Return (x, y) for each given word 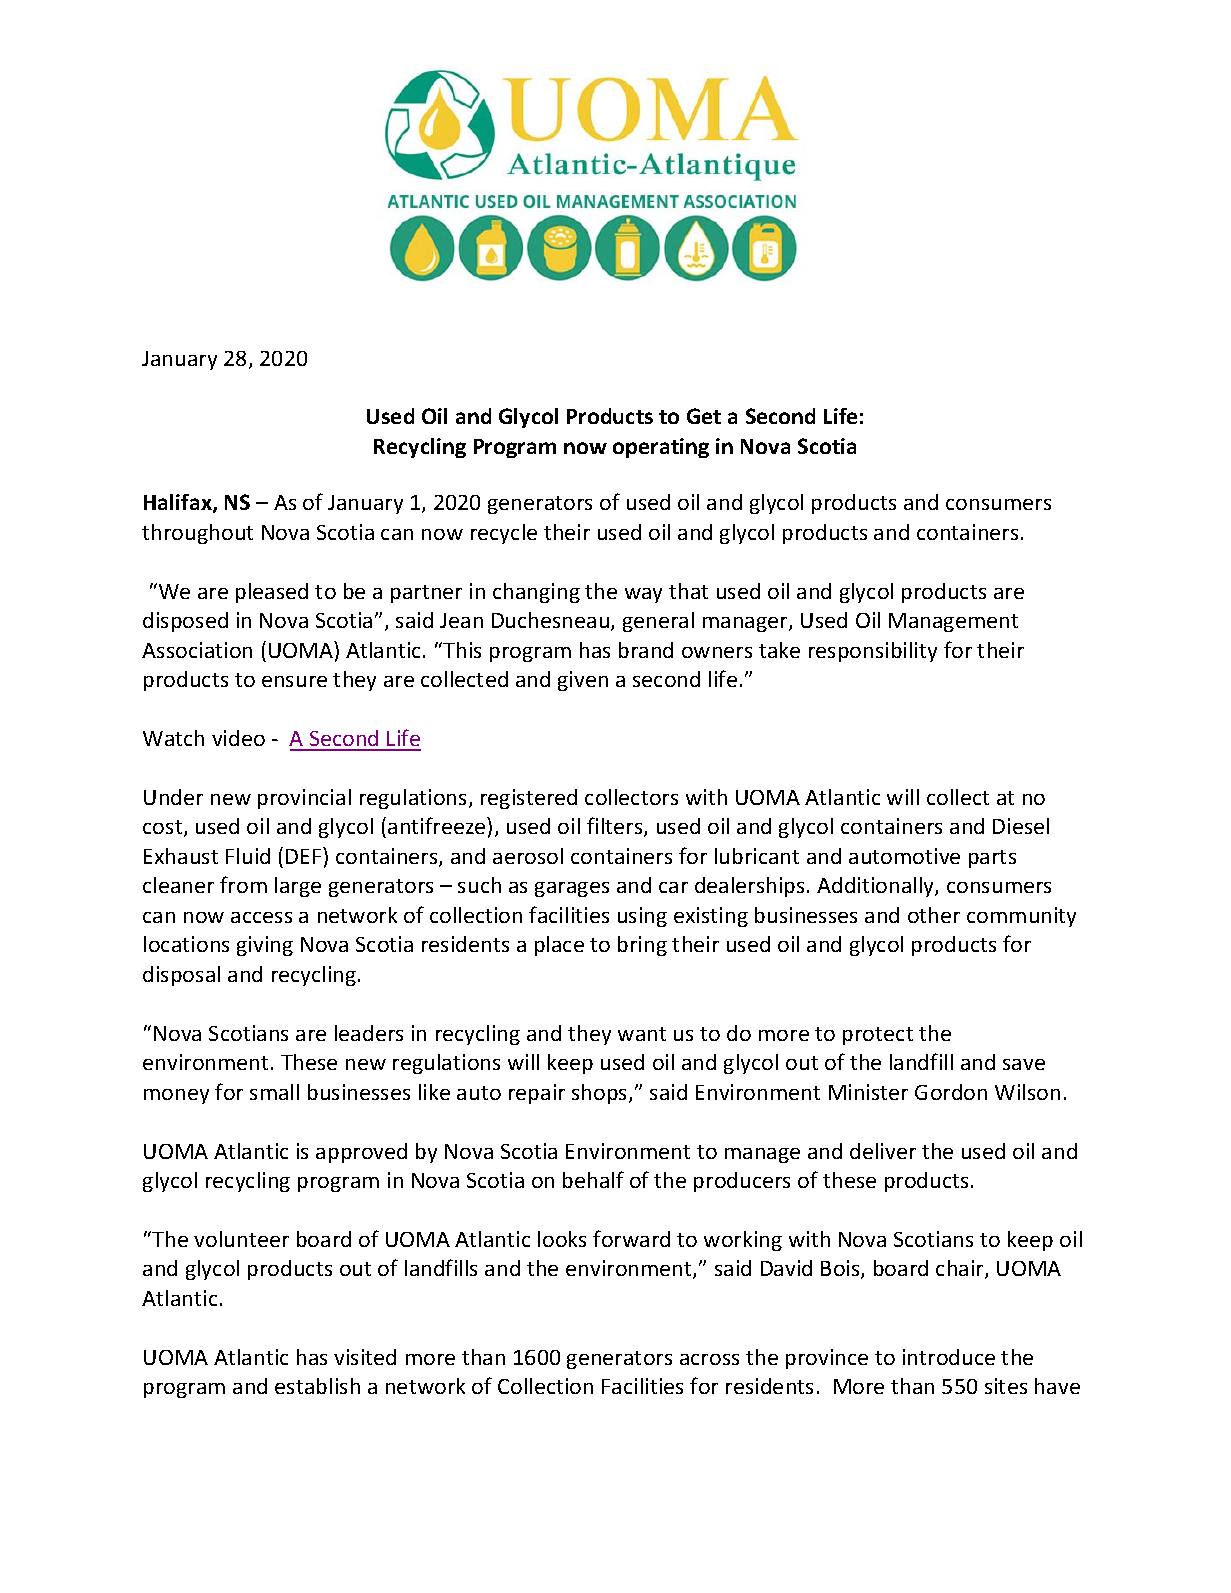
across (709, 1359)
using (642, 917)
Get (704, 416)
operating (661, 448)
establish (317, 1386)
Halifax (179, 503)
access (261, 917)
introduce (949, 1357)
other (934, 915)
